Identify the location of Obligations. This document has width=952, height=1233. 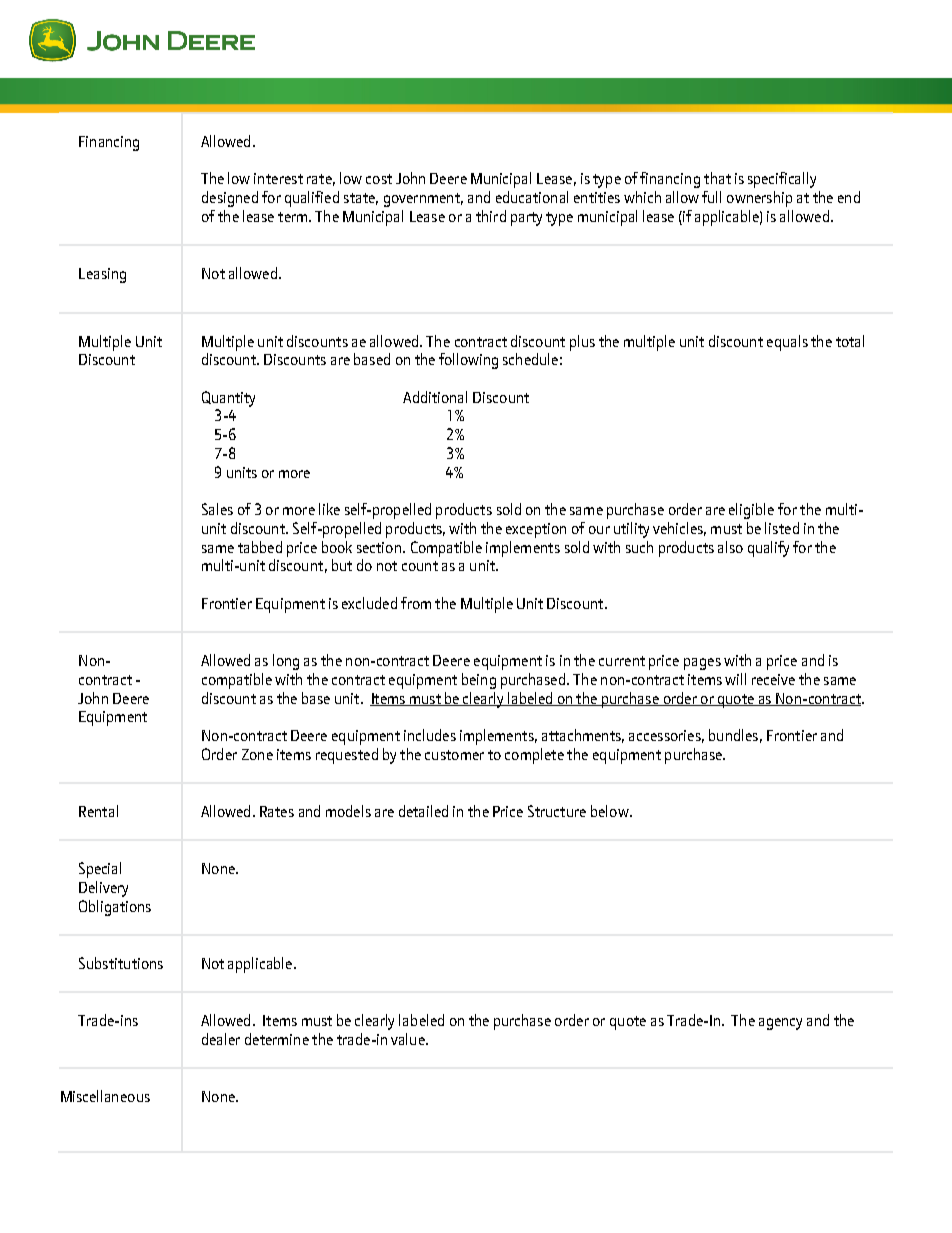
(115, 908).
